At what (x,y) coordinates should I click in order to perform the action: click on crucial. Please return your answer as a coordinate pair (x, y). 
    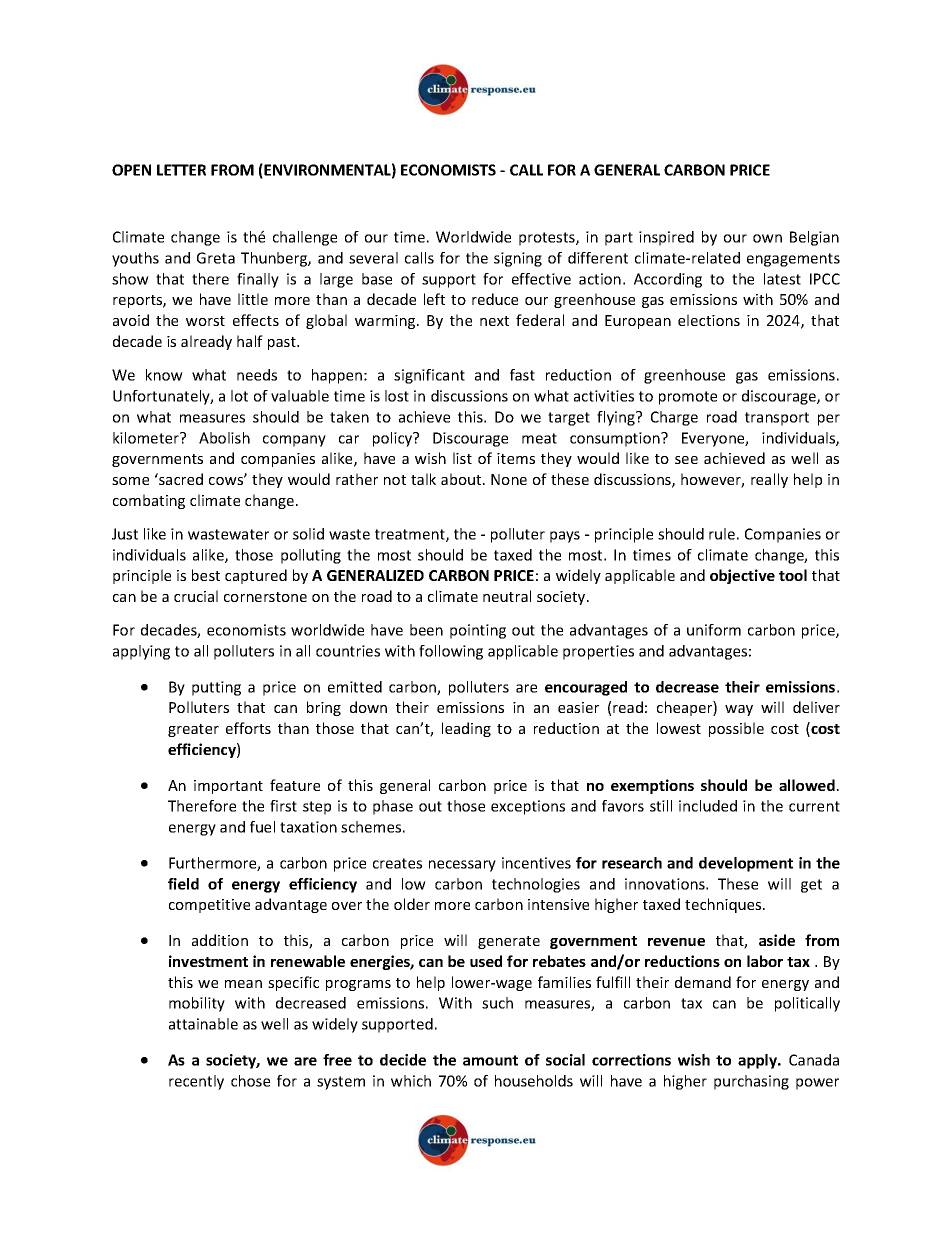
    Looking at the image, I should click on (196, 596).
